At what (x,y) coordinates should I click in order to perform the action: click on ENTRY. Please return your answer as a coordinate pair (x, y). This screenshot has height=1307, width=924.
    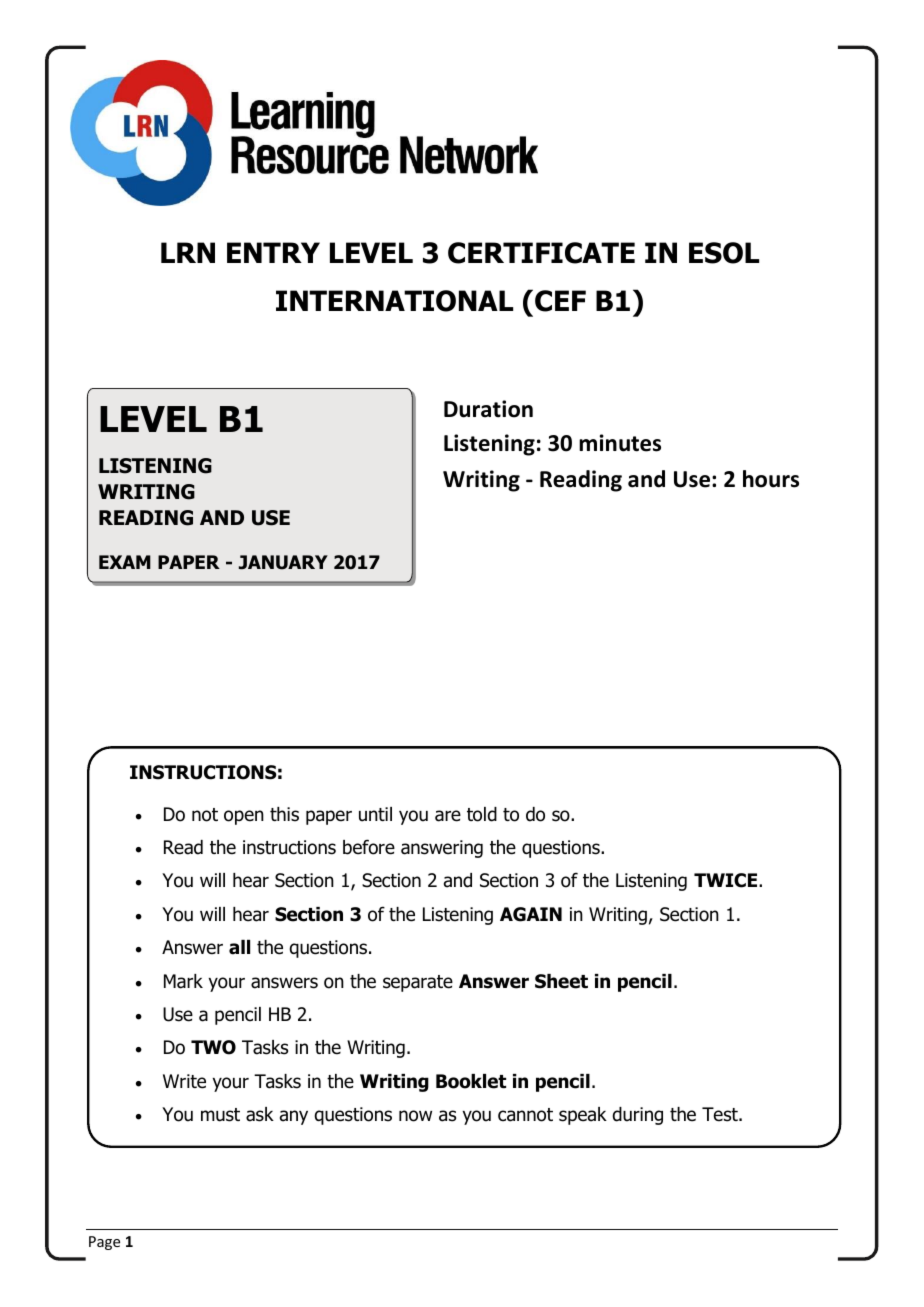
    Looking at the image, I should click on (273, 252).
